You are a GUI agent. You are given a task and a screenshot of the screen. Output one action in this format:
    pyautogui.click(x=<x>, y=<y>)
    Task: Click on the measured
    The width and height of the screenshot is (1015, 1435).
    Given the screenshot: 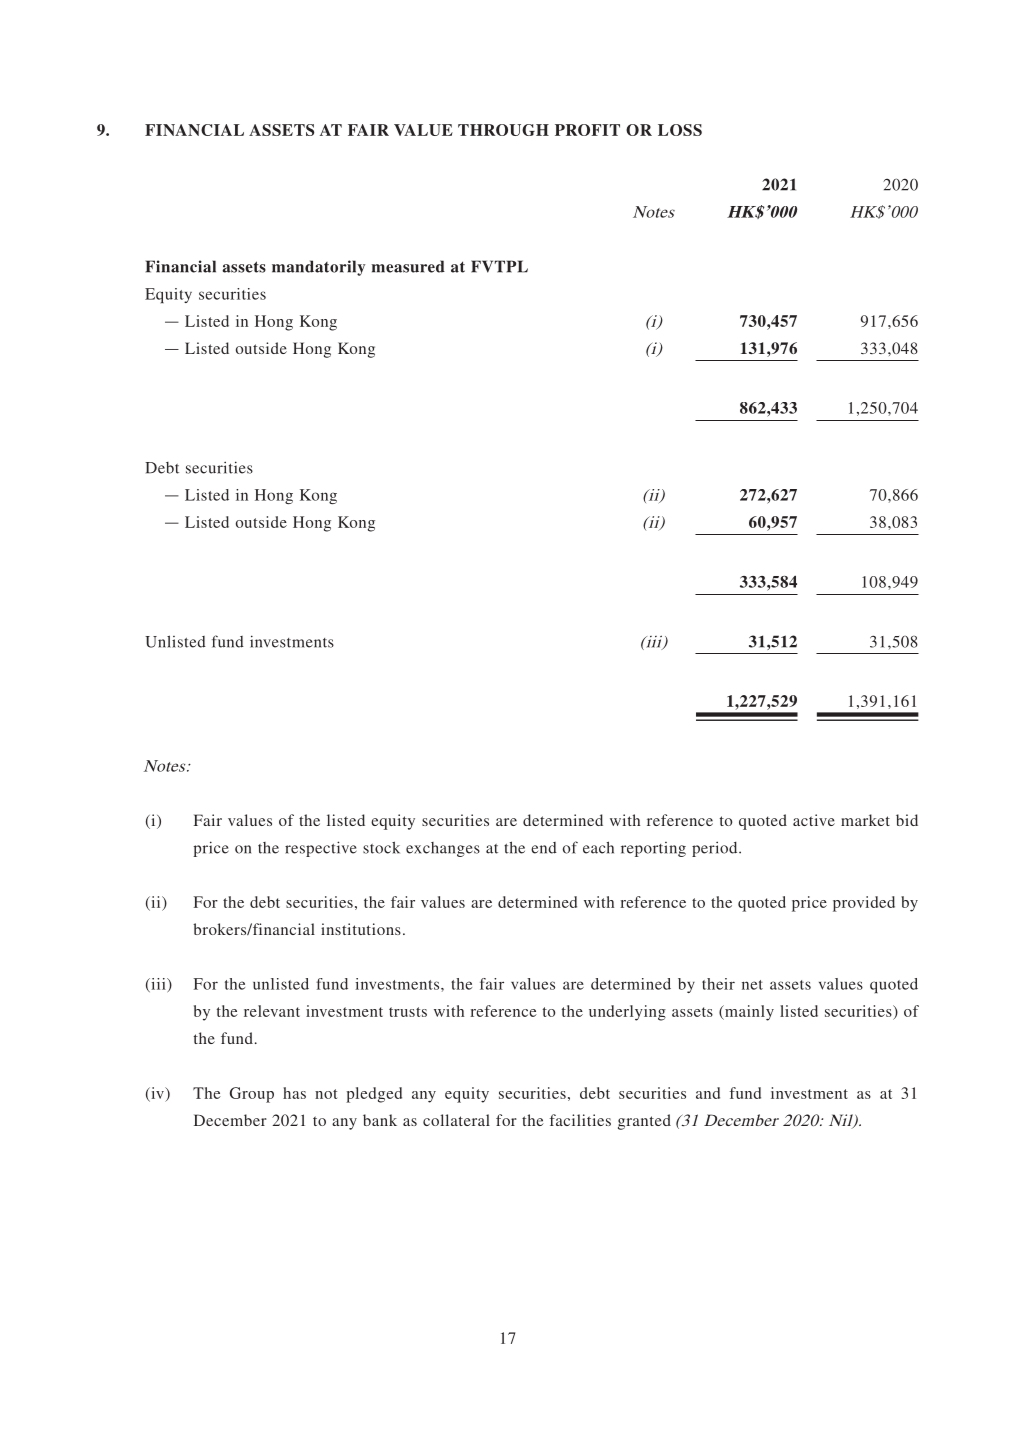 What is the action you would take?
    pyautogui.click(x=408, y=266)
